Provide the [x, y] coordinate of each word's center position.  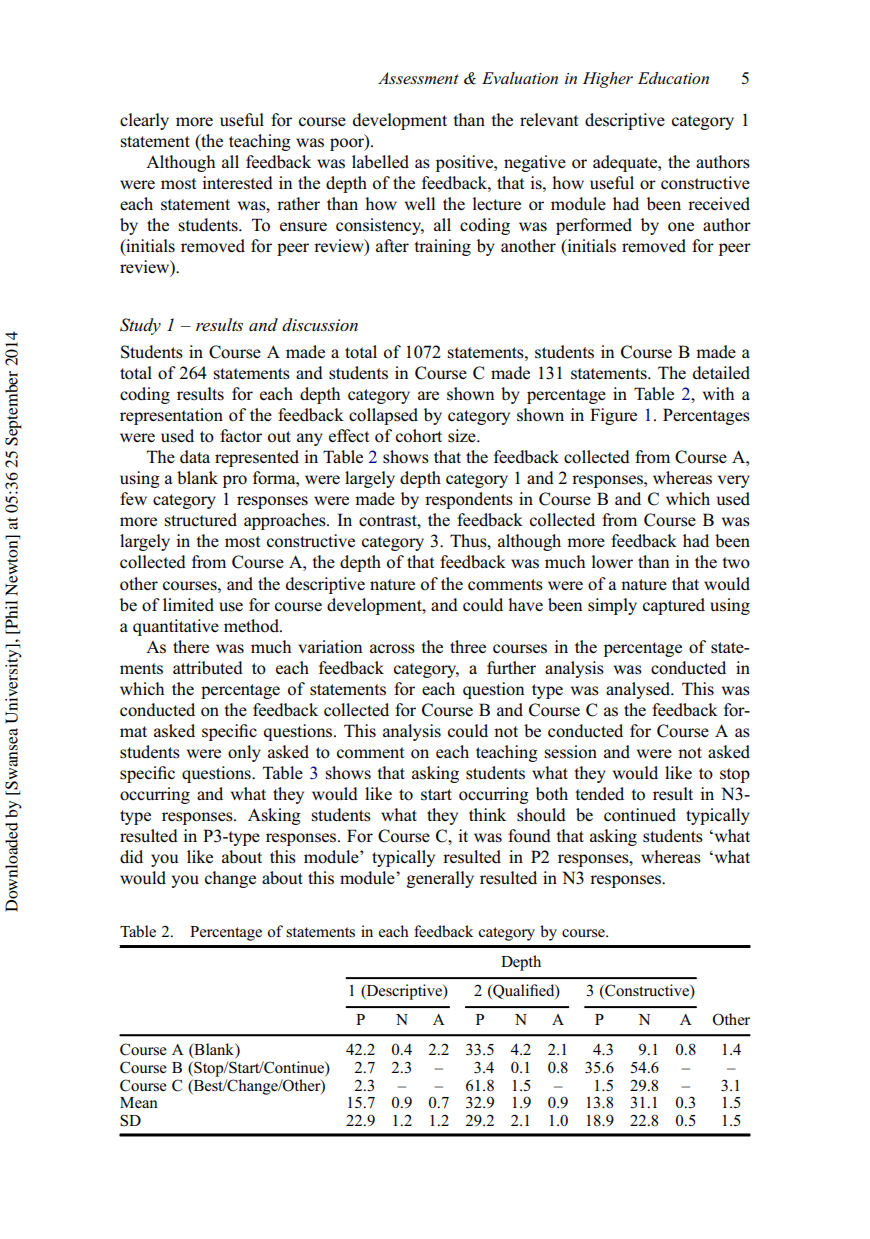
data [195, 456]
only [244, 753]
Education [673, 78]
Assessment [418, 78]
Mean [139, 1102]
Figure [613, 416]
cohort [419, 436]
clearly [144, 121]
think [487, 814]
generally [440, 879]
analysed [639, 690]
